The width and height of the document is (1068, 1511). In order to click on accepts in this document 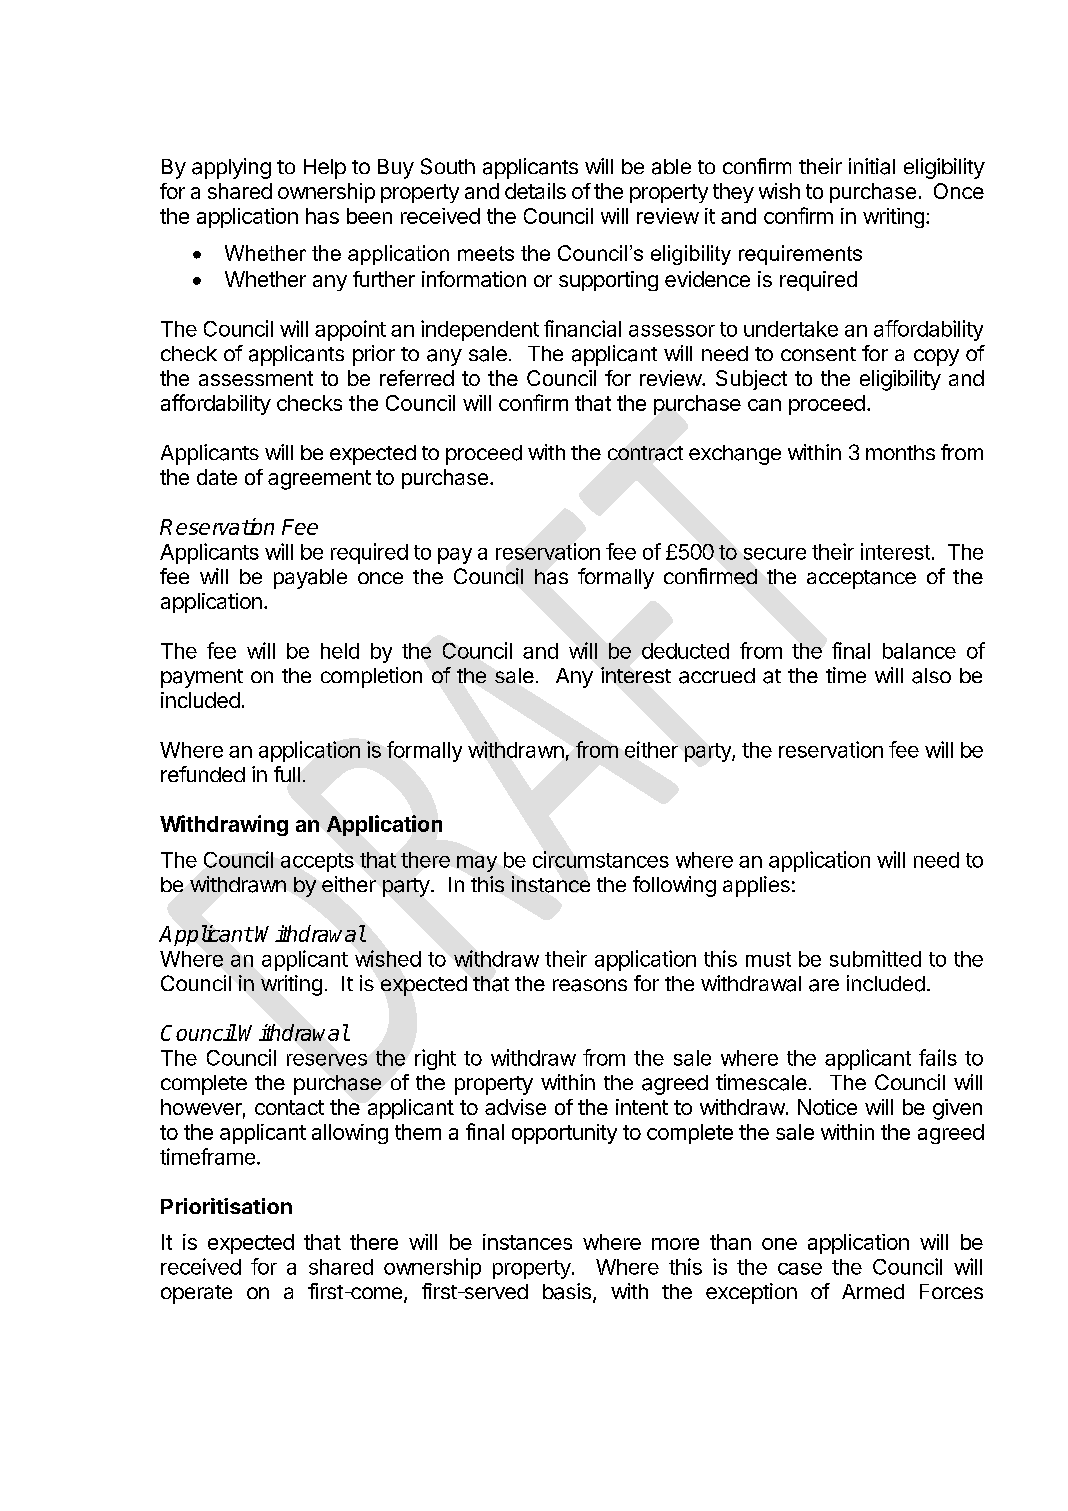, I will do `click(317, 862)`.
